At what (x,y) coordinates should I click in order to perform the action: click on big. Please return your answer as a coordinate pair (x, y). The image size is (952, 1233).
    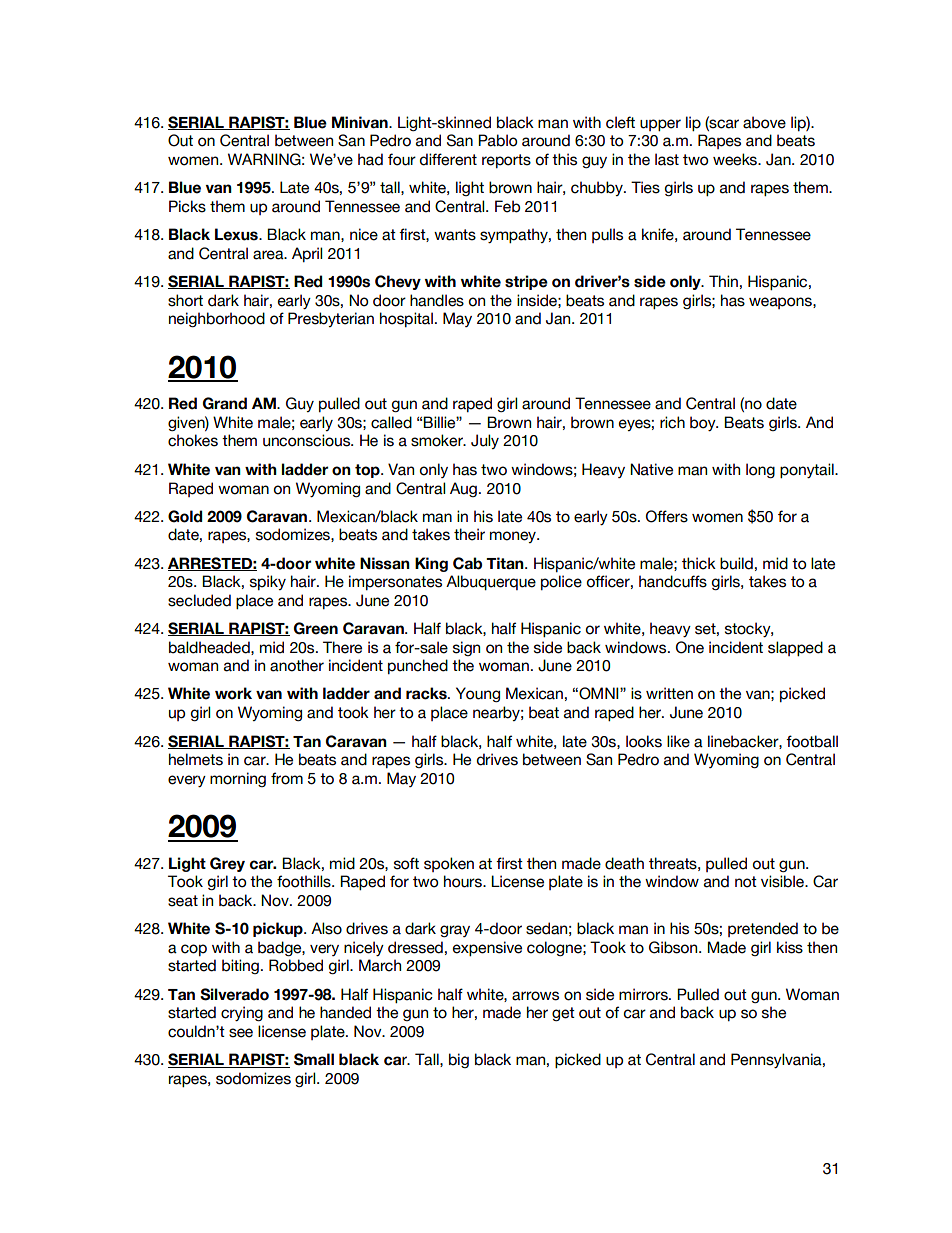
    Looking at the image, I should click on (459, 1060).
